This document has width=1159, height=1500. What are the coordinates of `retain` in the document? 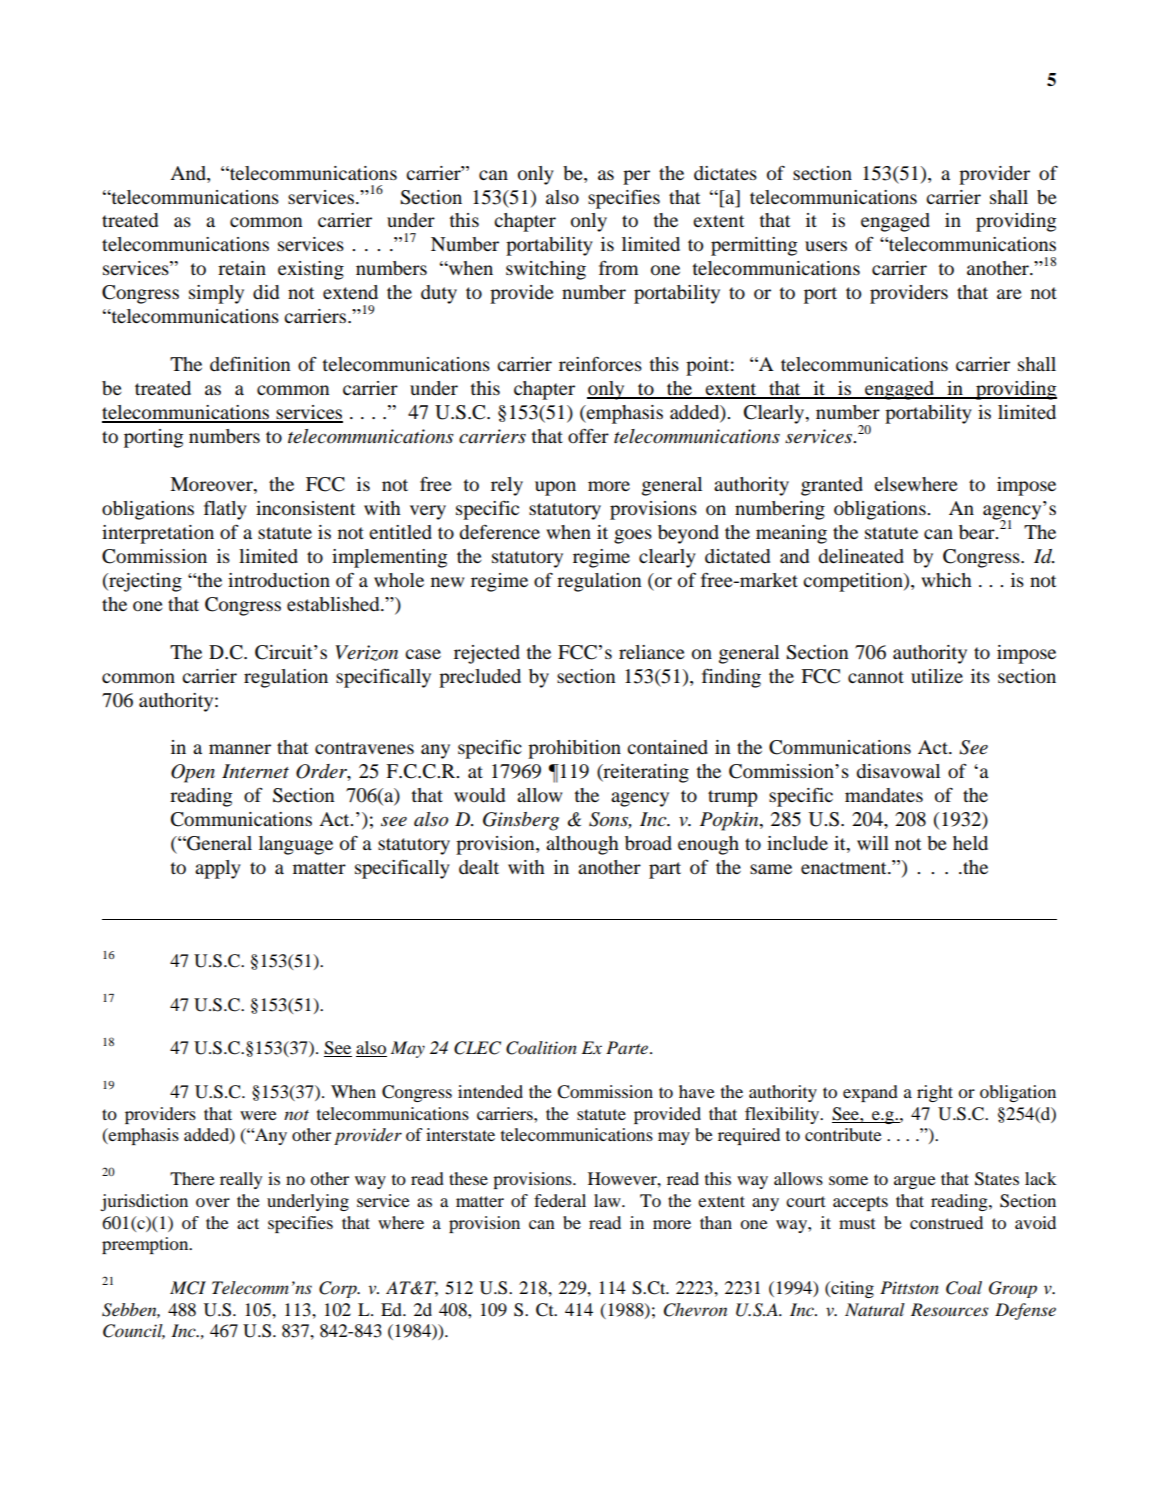 It's located at (242, 268).
